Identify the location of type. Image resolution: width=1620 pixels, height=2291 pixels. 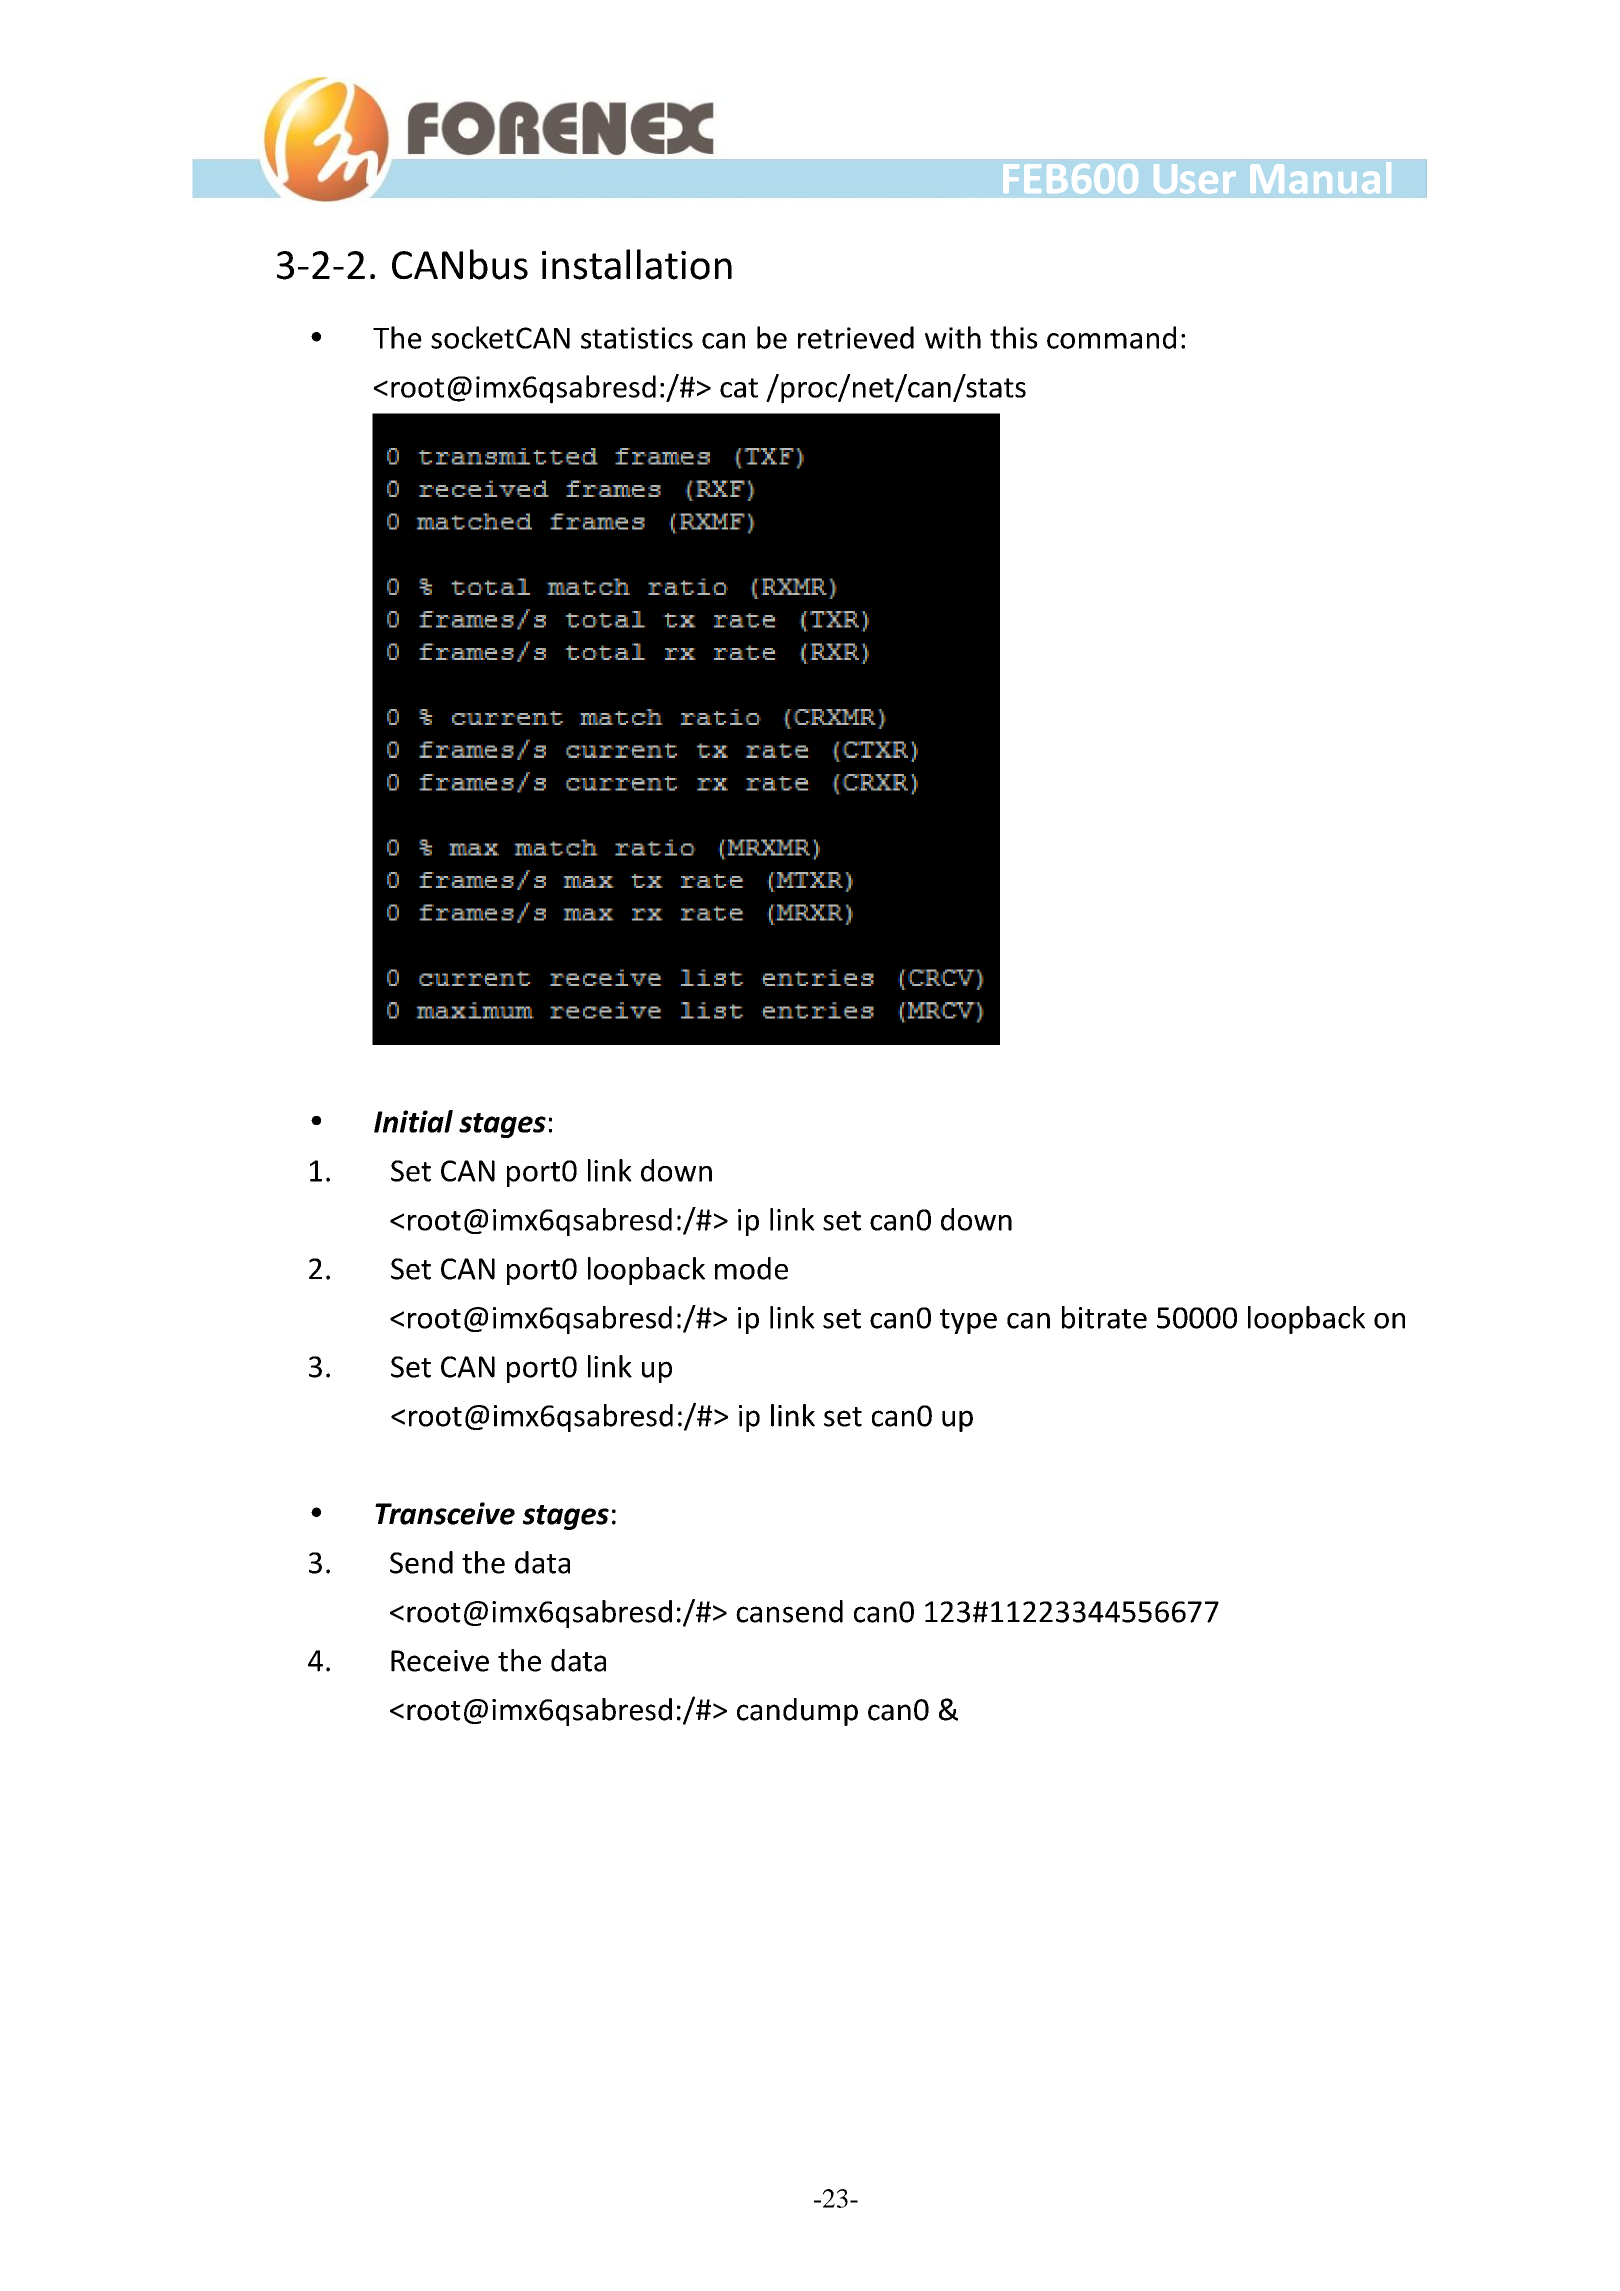
(968, 1321).
